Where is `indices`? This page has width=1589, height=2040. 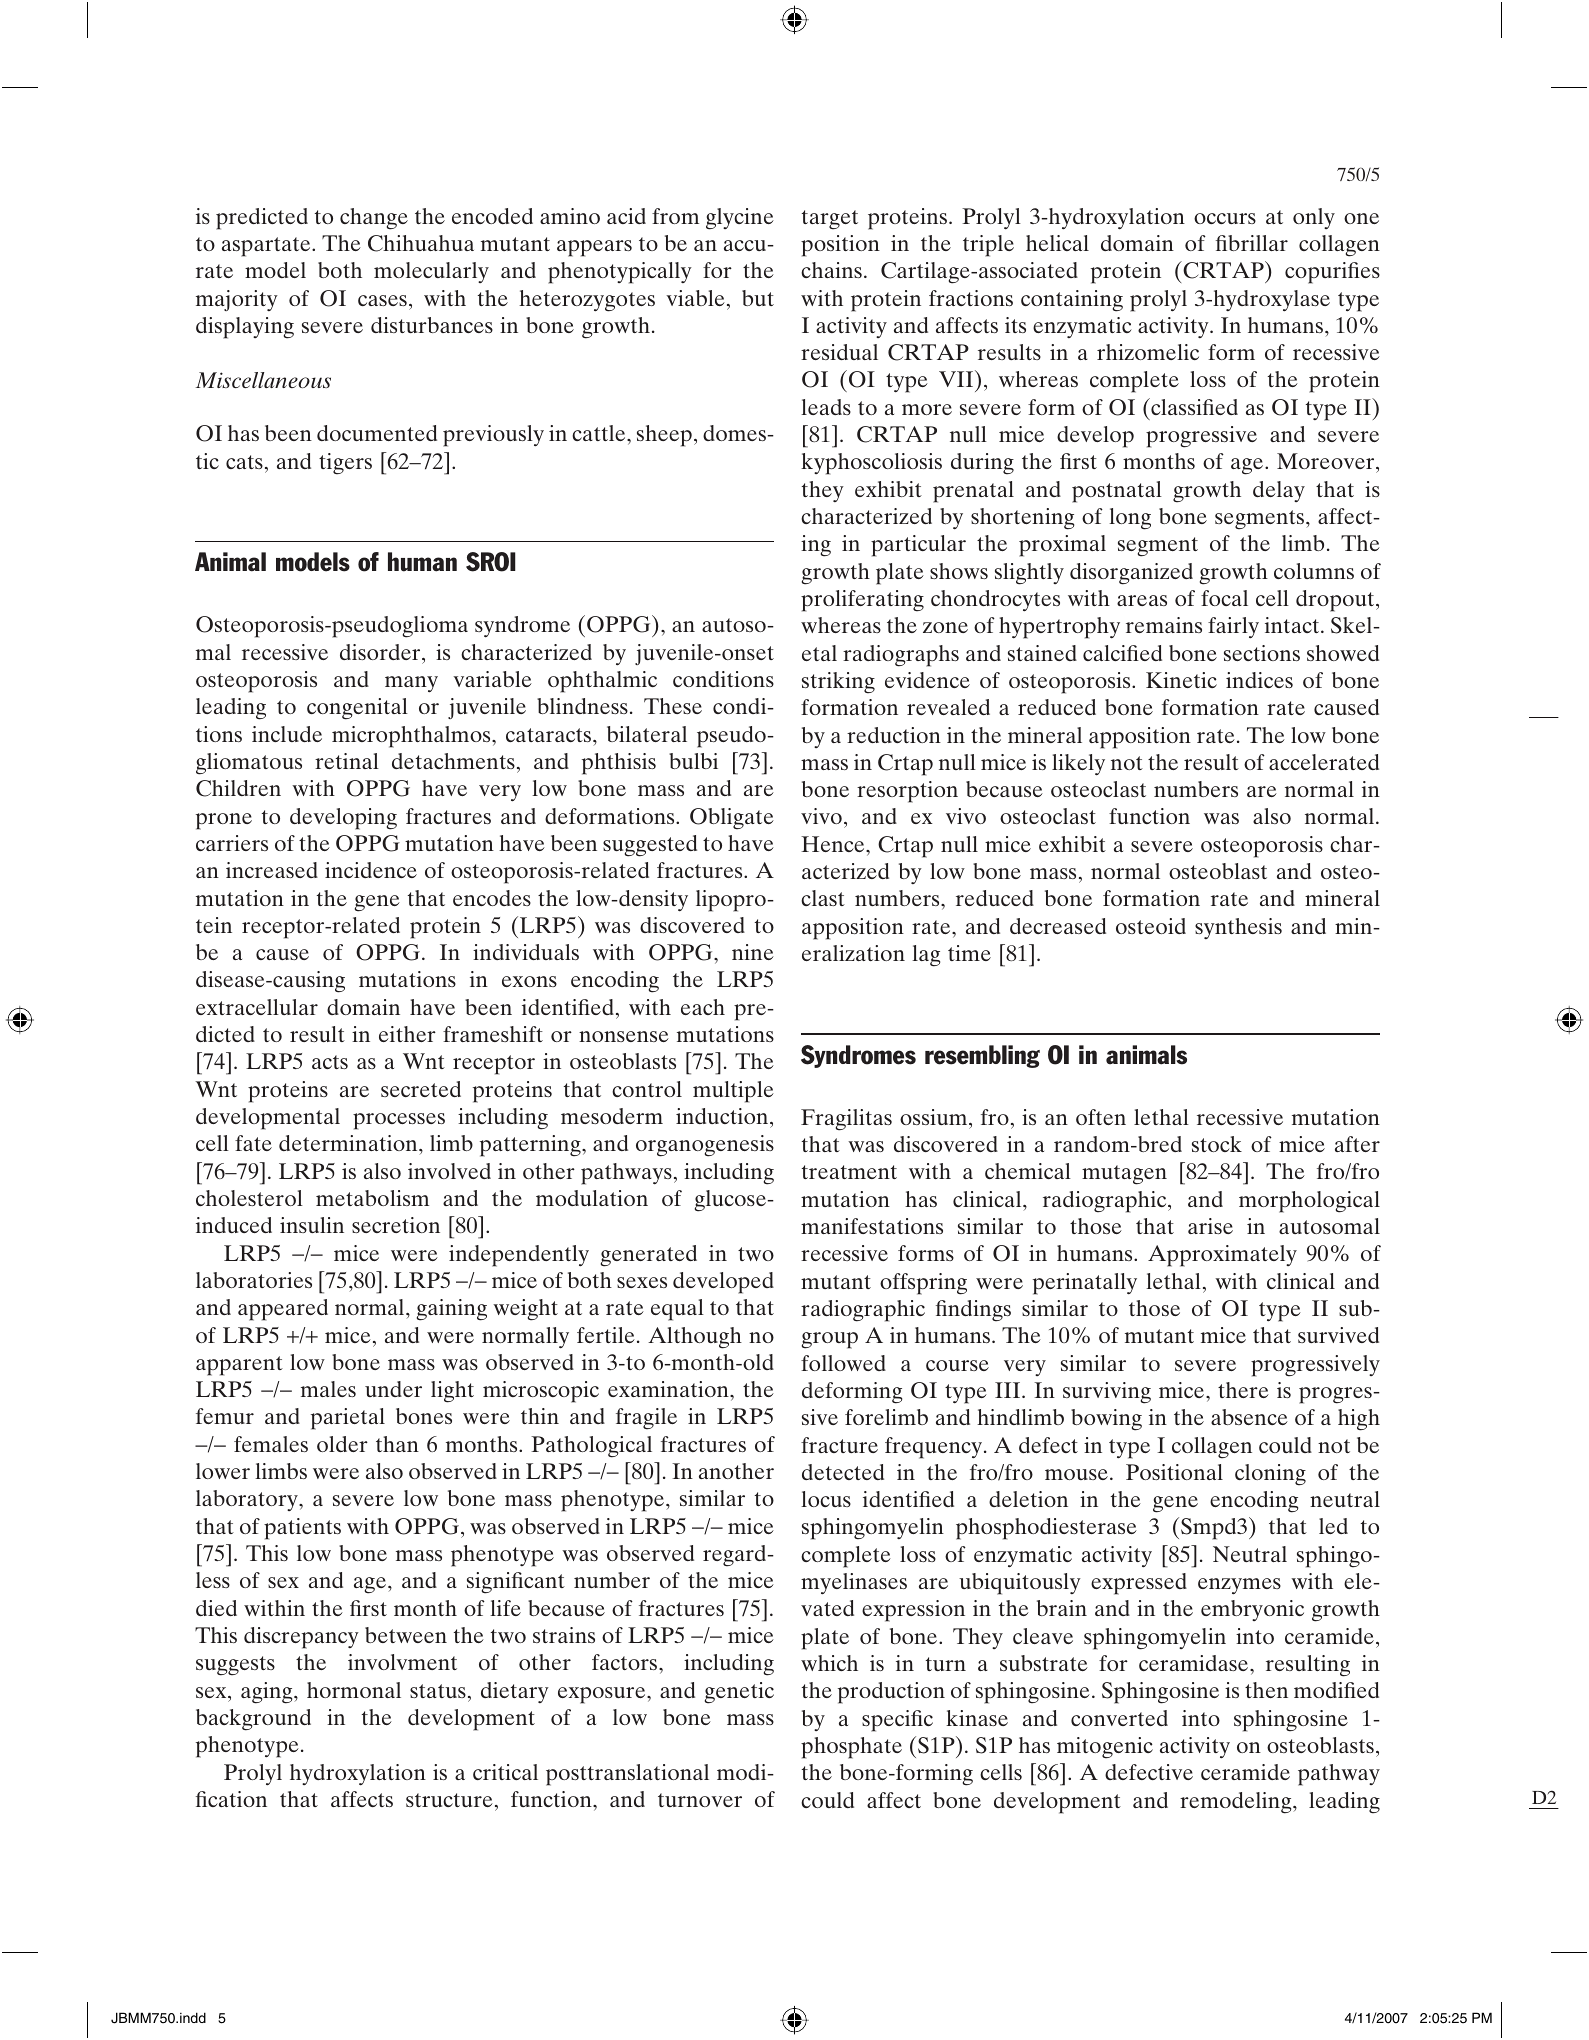 indices is located at coordinates (1259, 680).
